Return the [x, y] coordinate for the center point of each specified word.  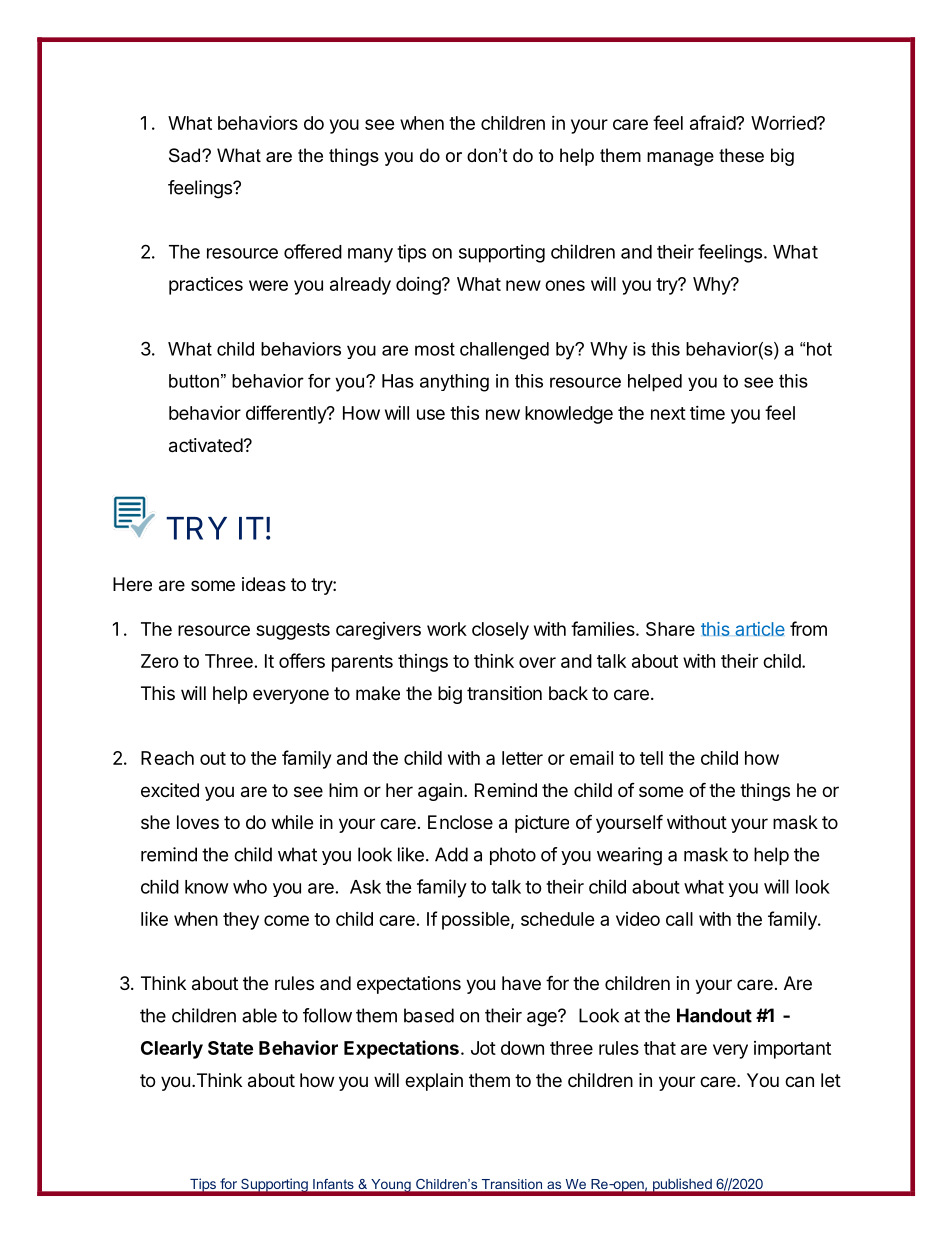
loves [198, 822]
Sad [186, 155]
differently [287, 414]
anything [454, 383]
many [370, 255]
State [230, 1048]
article [760, 629]
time [707, 413]
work [447, 629]
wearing [629, 856]
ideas [264, 584]
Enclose [460, 822]
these [741, 155]
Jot [483, 1048]
